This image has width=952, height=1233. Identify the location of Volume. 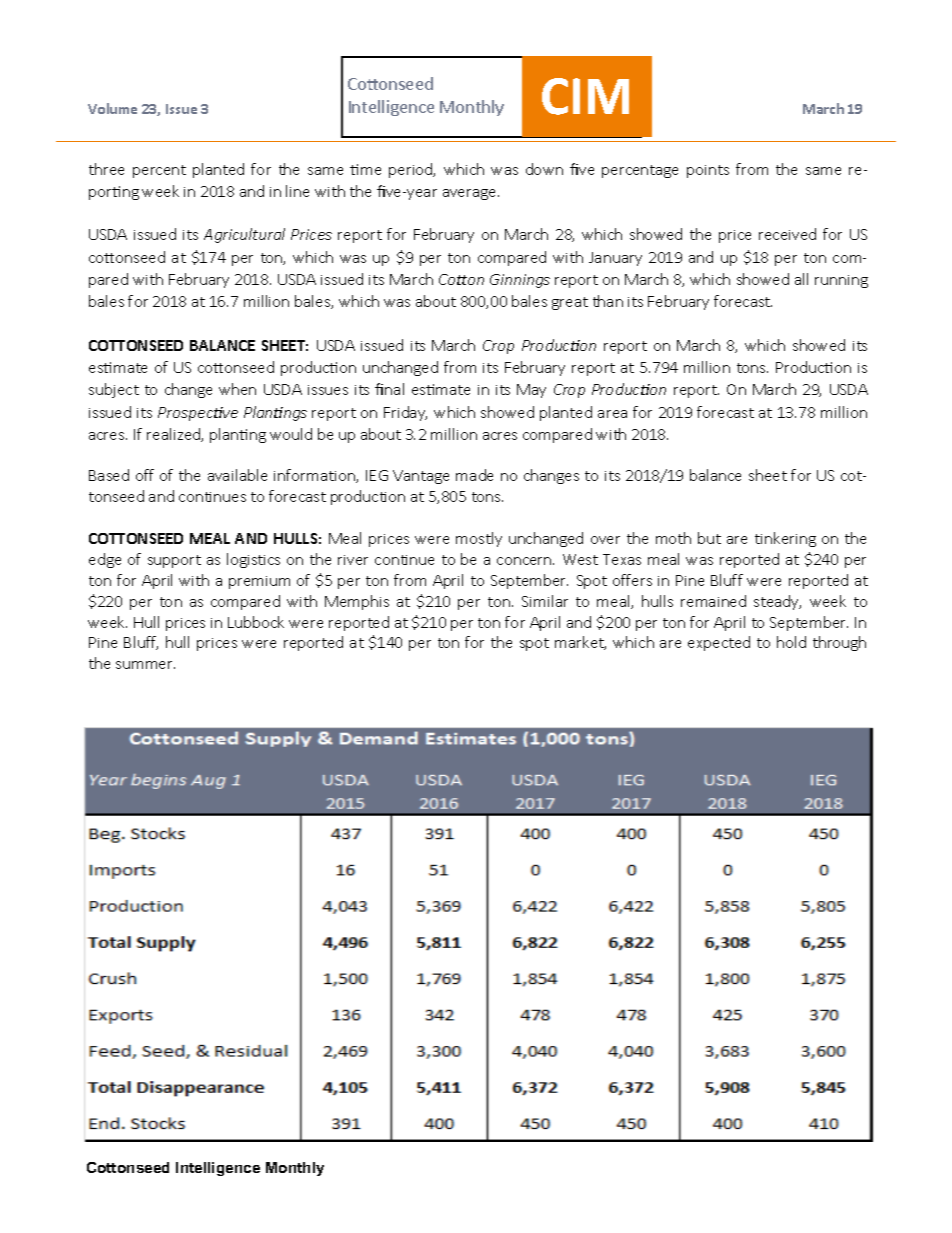
(112, 108).
